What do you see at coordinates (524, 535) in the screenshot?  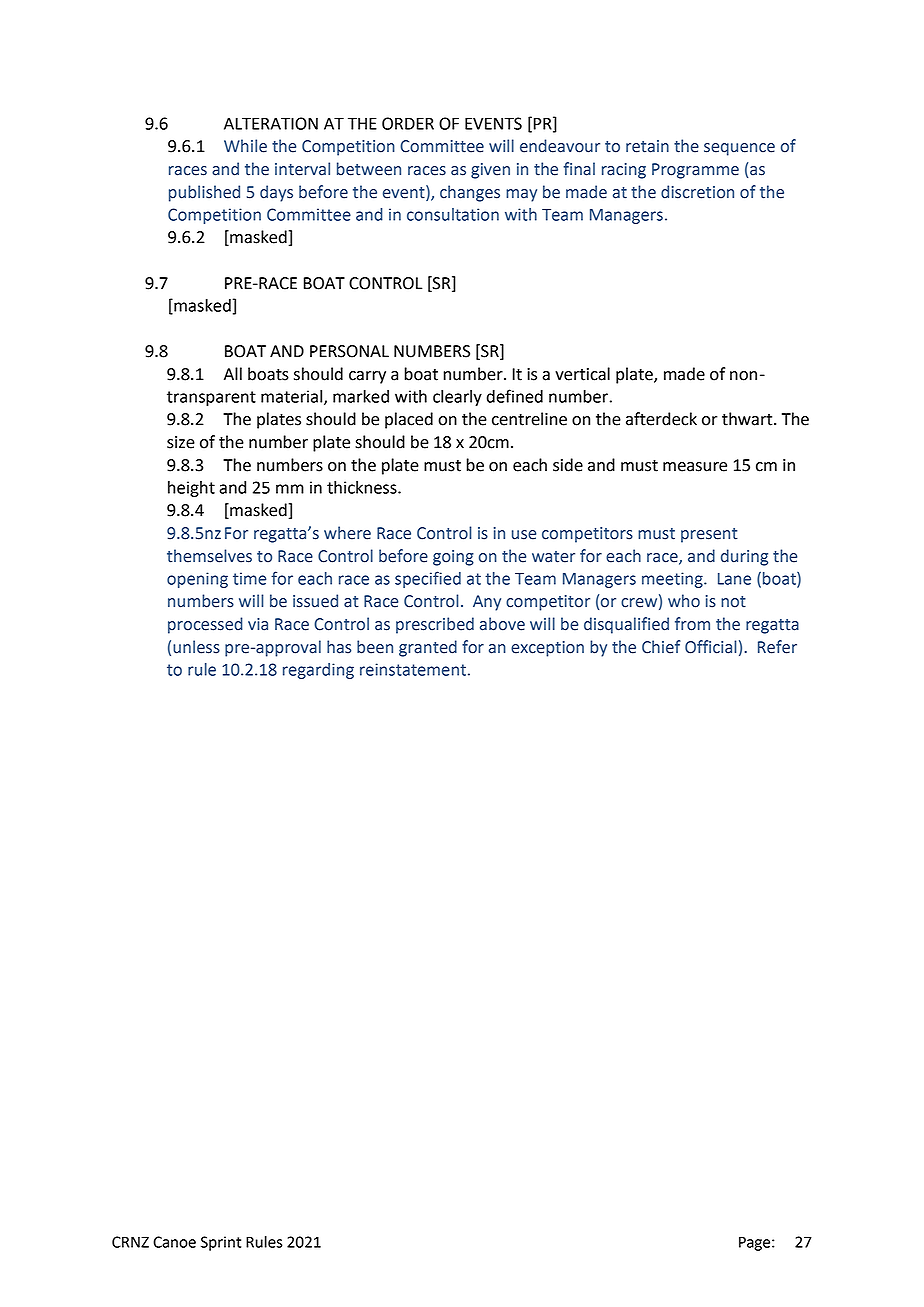 I see `use` at bounding box center [524, 535].
